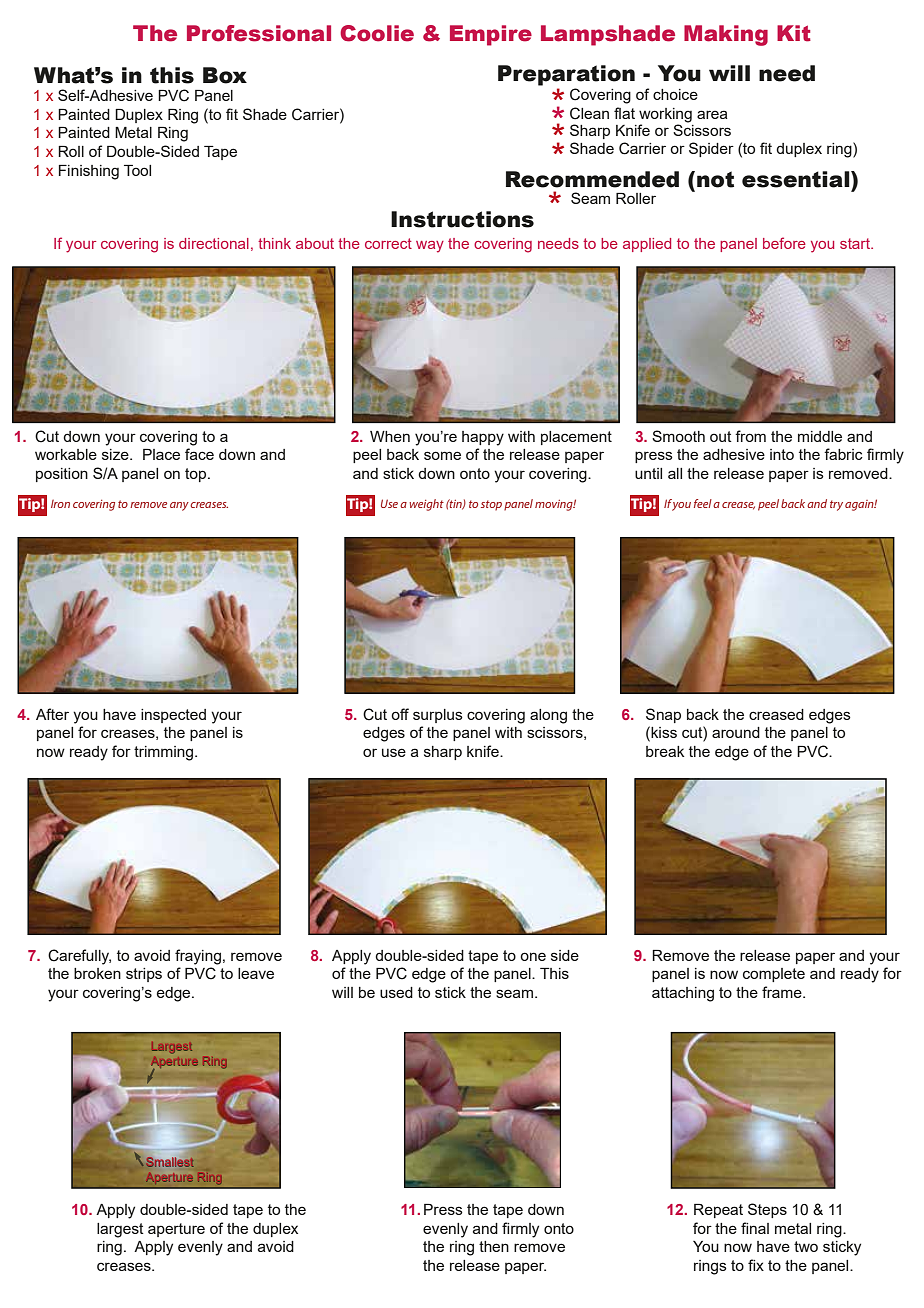 Image resolution: width=924 pixels, height=1308 pixels. Describe the element at coordinates (165, 753) in the screenshot. I see `trimming` at that location.
